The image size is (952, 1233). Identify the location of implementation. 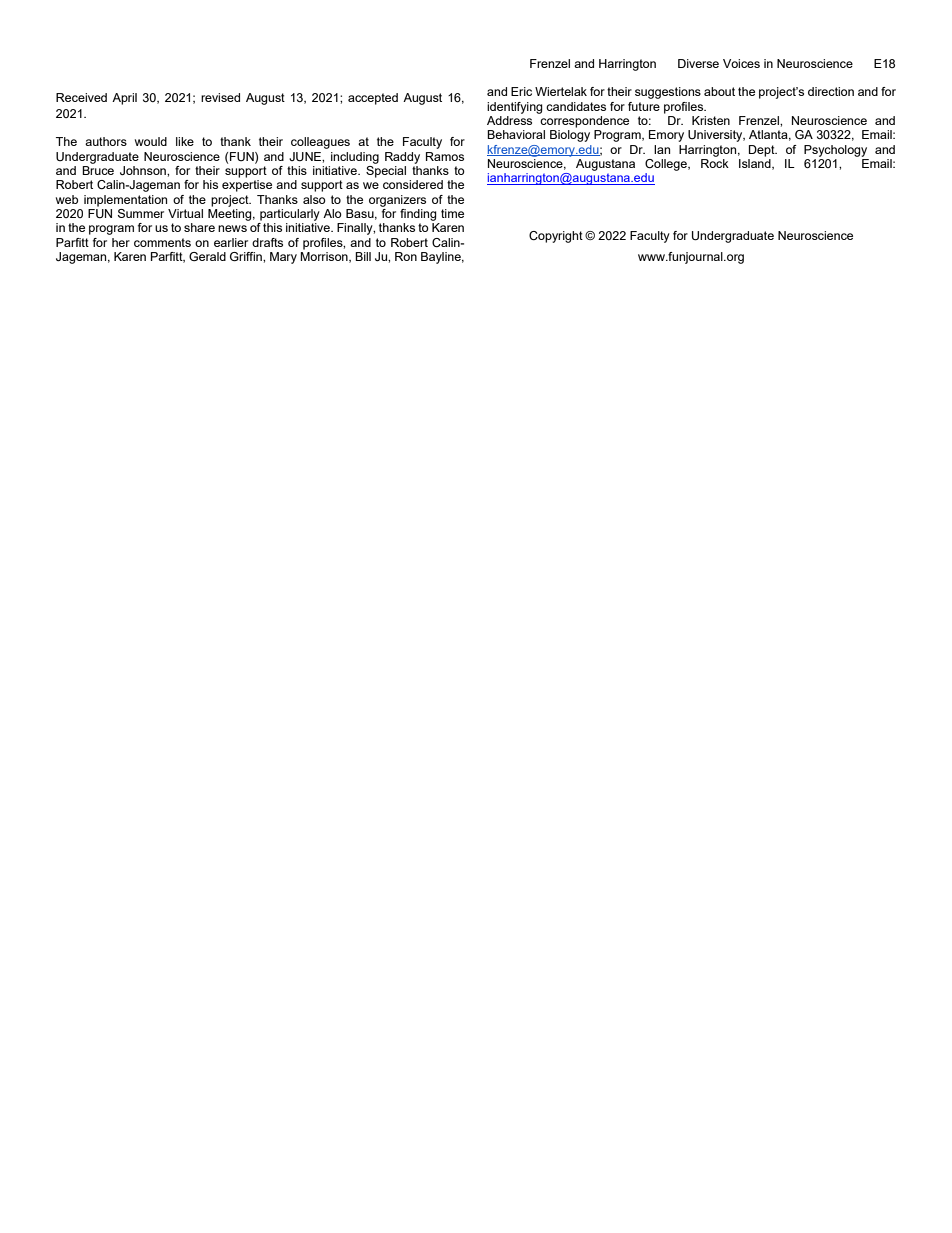
(125, 201).
